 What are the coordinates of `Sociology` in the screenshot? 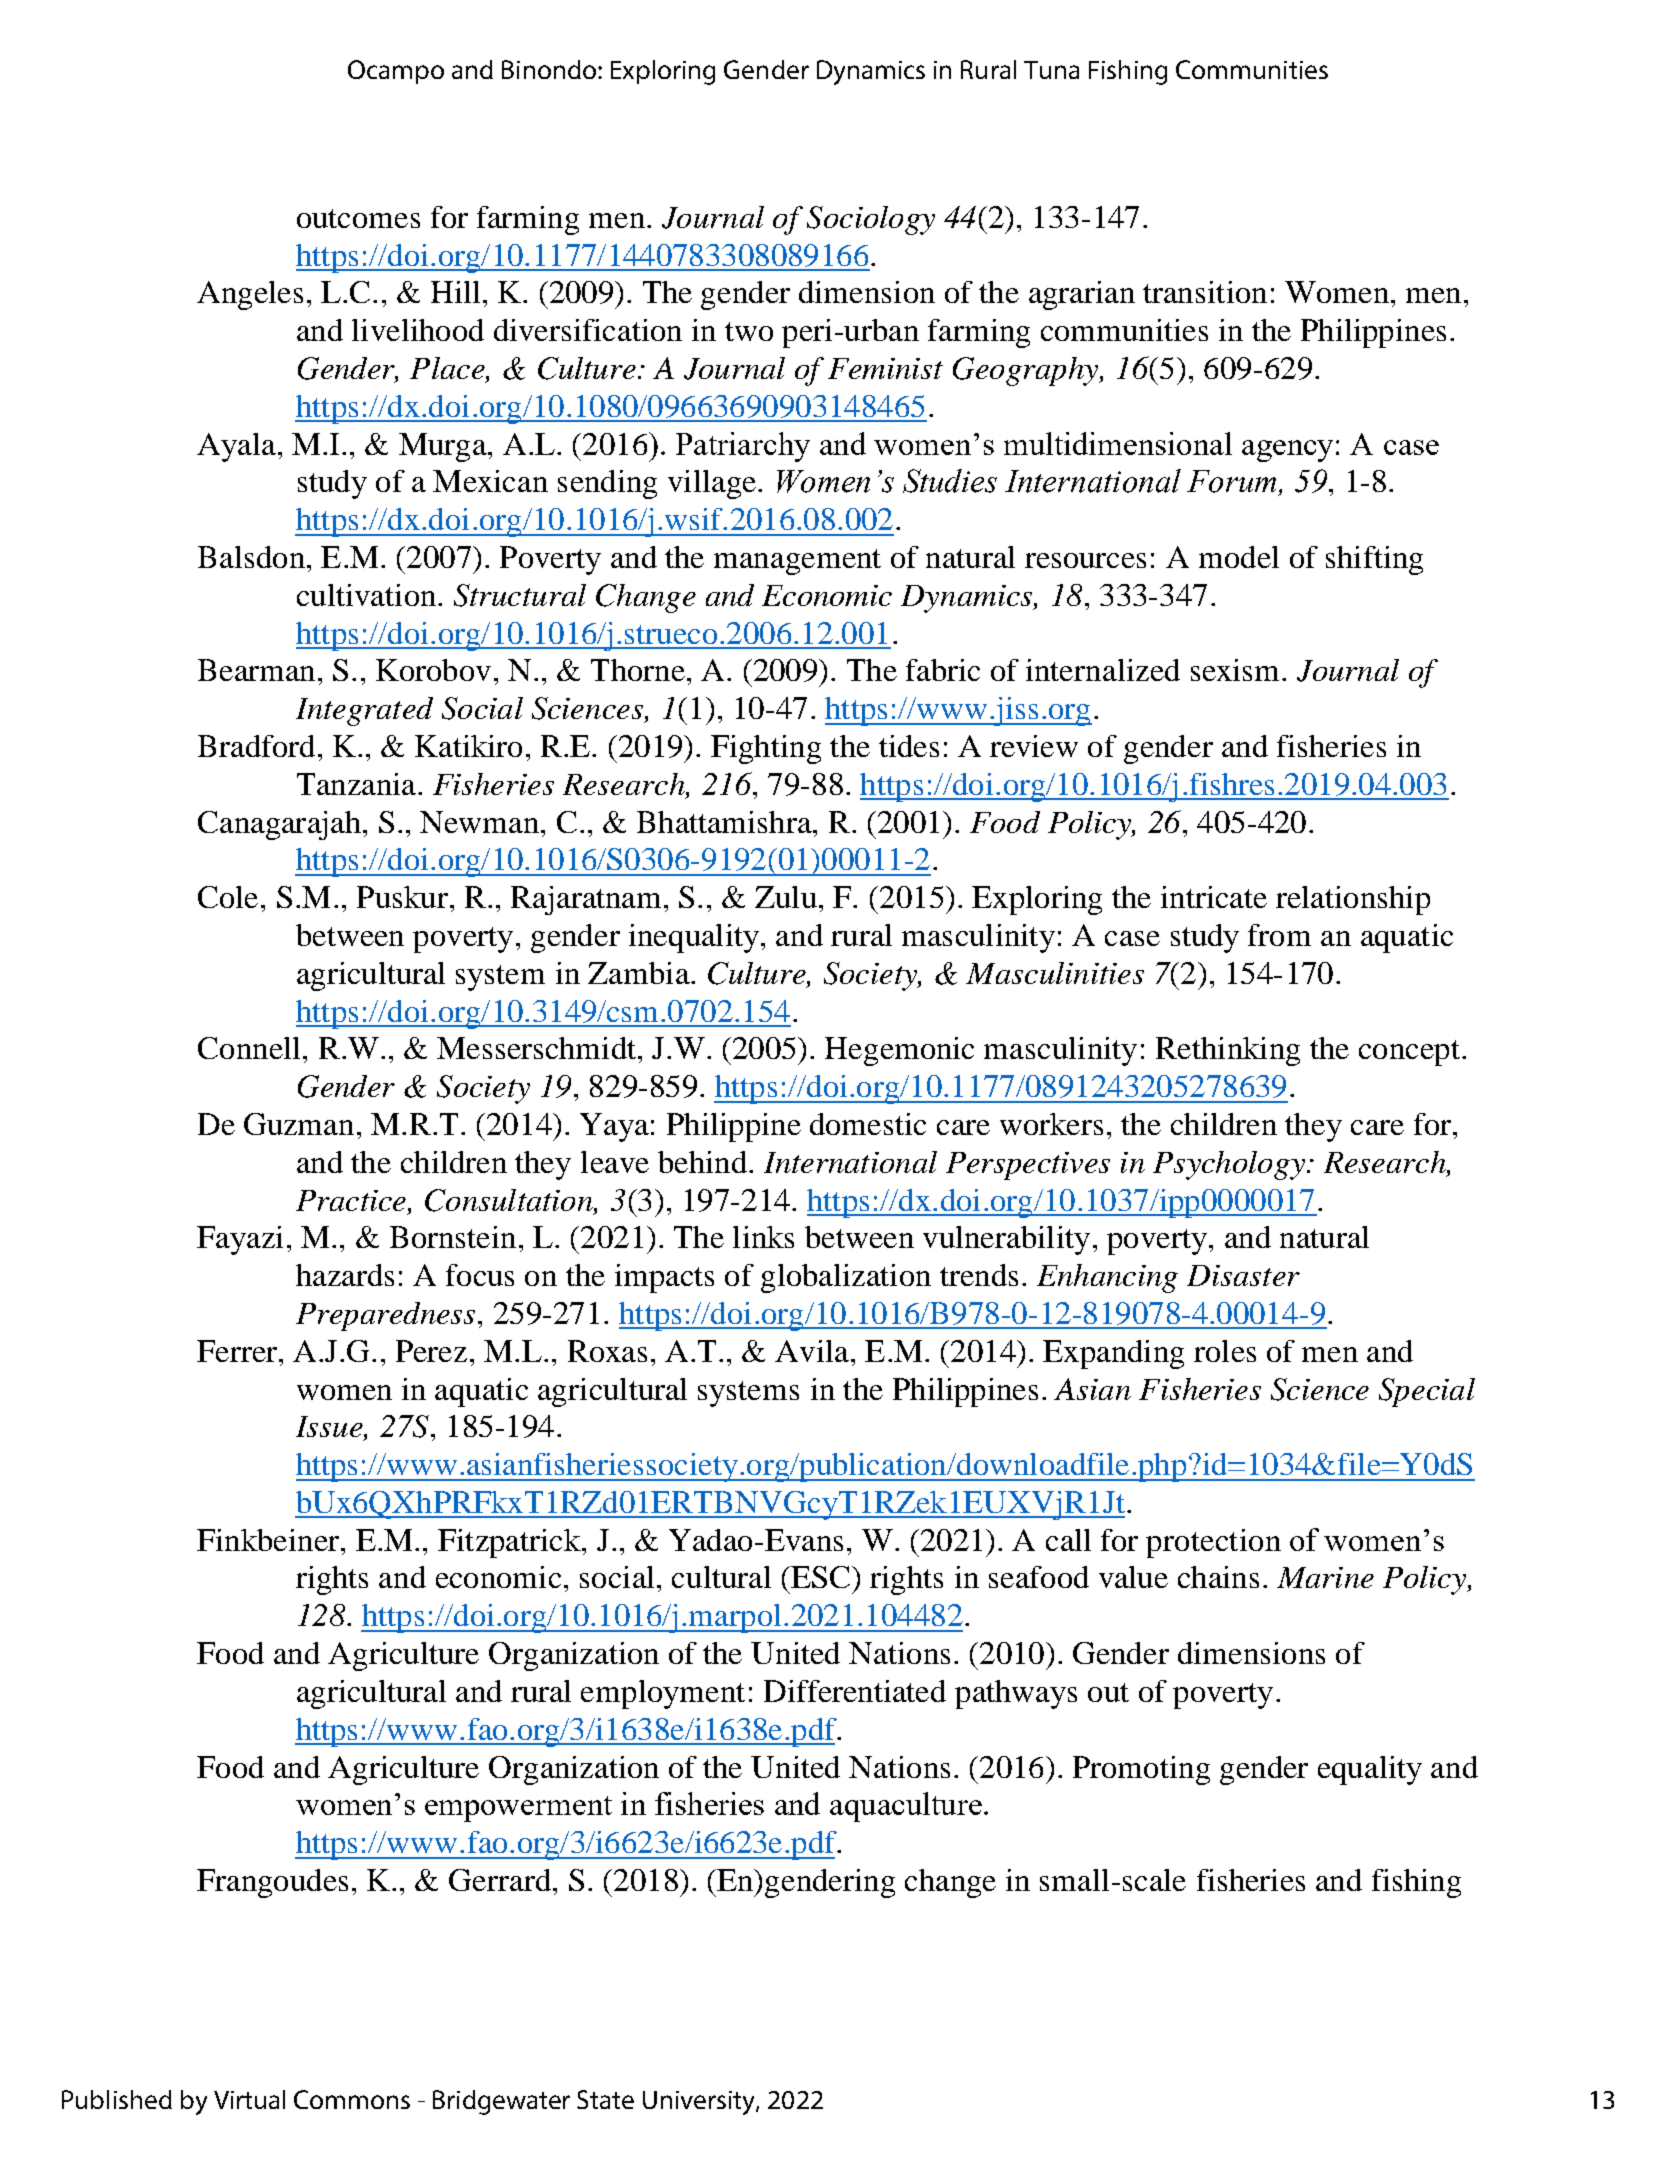 It's located at (871, 220).
